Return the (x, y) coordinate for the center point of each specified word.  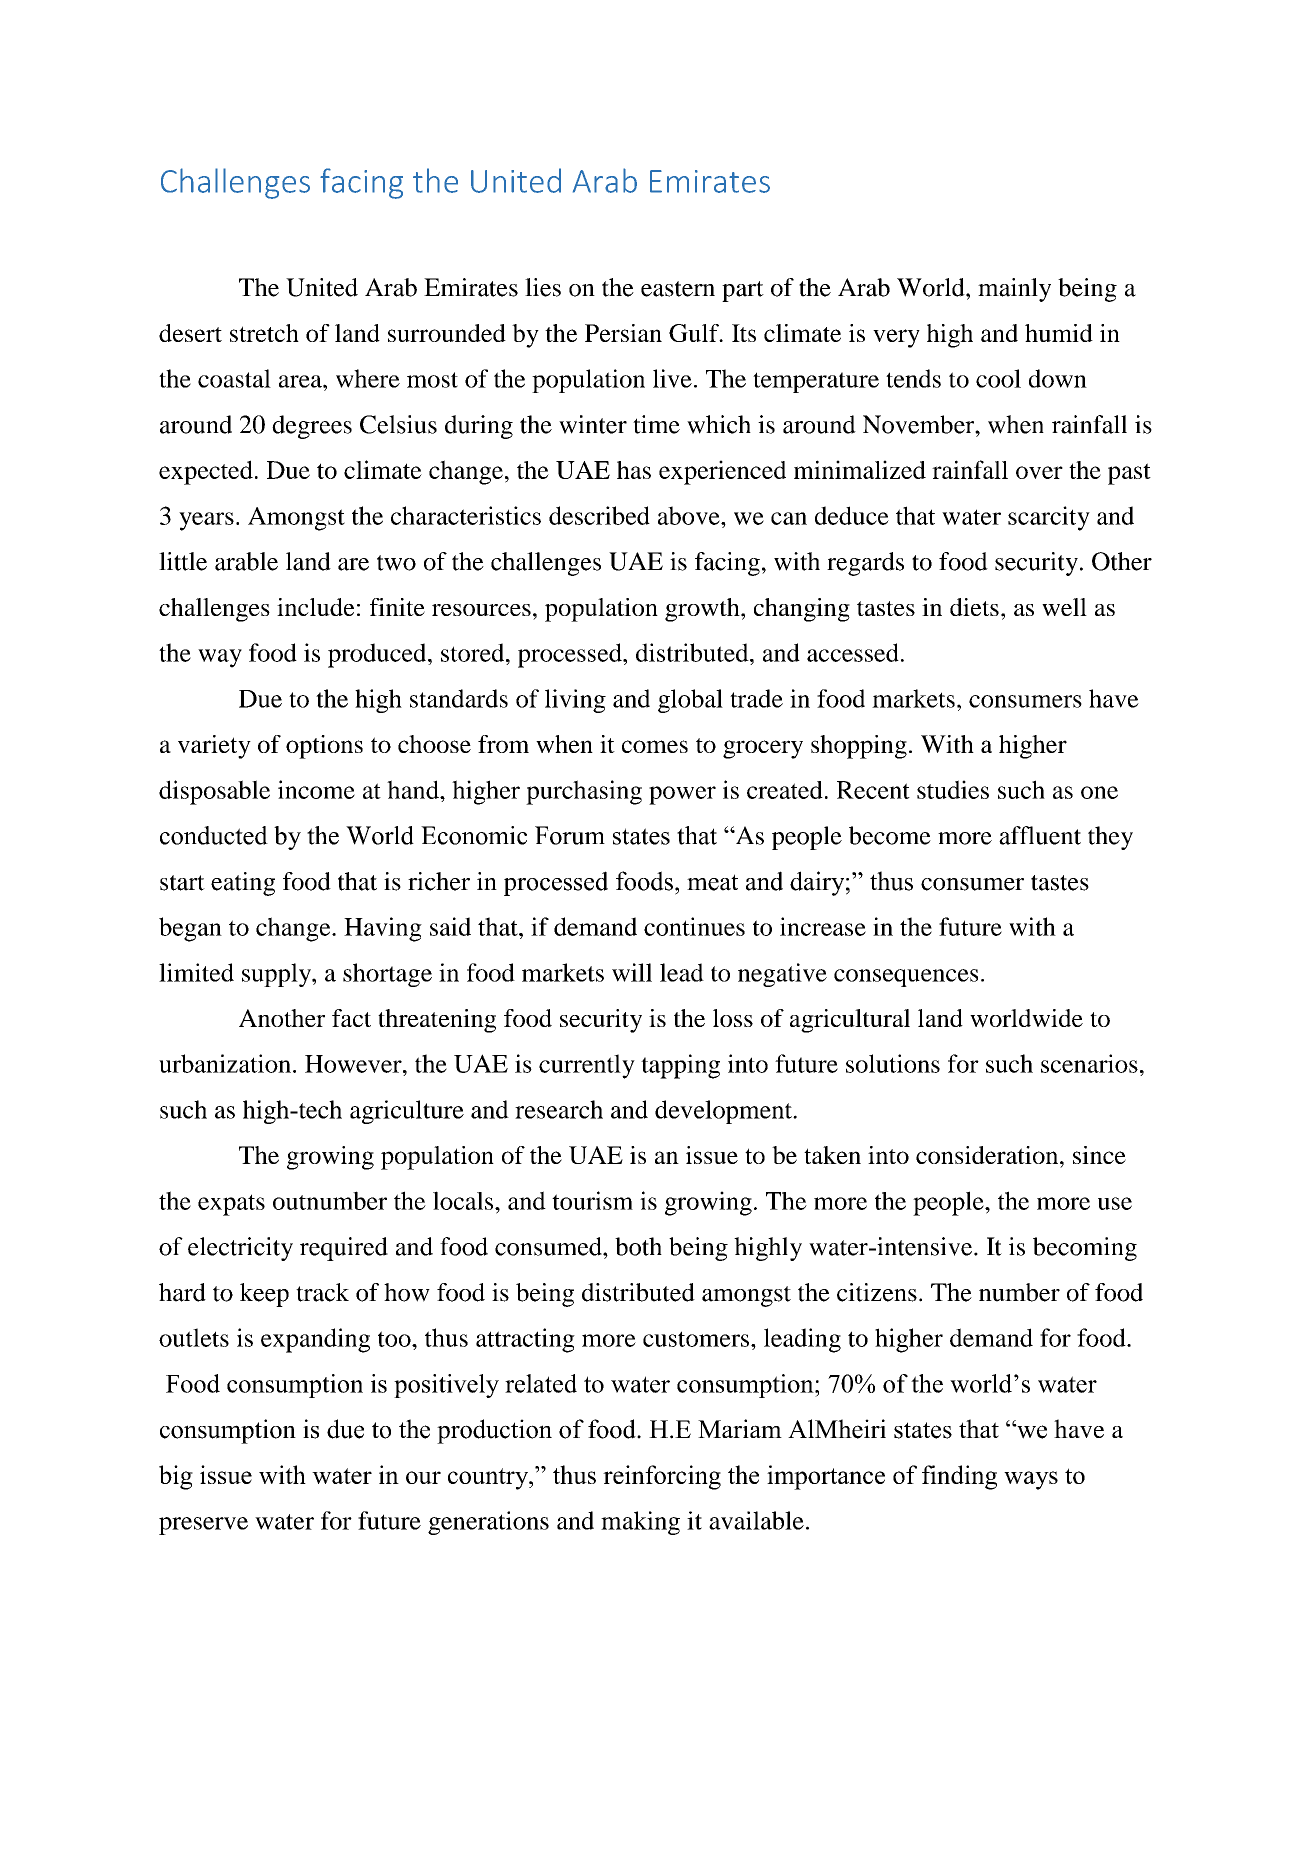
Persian (623, 333)
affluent (1040, 835)
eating (243, 884)
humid (1059, 333)
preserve (203, 1526)
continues (694, 926)
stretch (264, 333)
